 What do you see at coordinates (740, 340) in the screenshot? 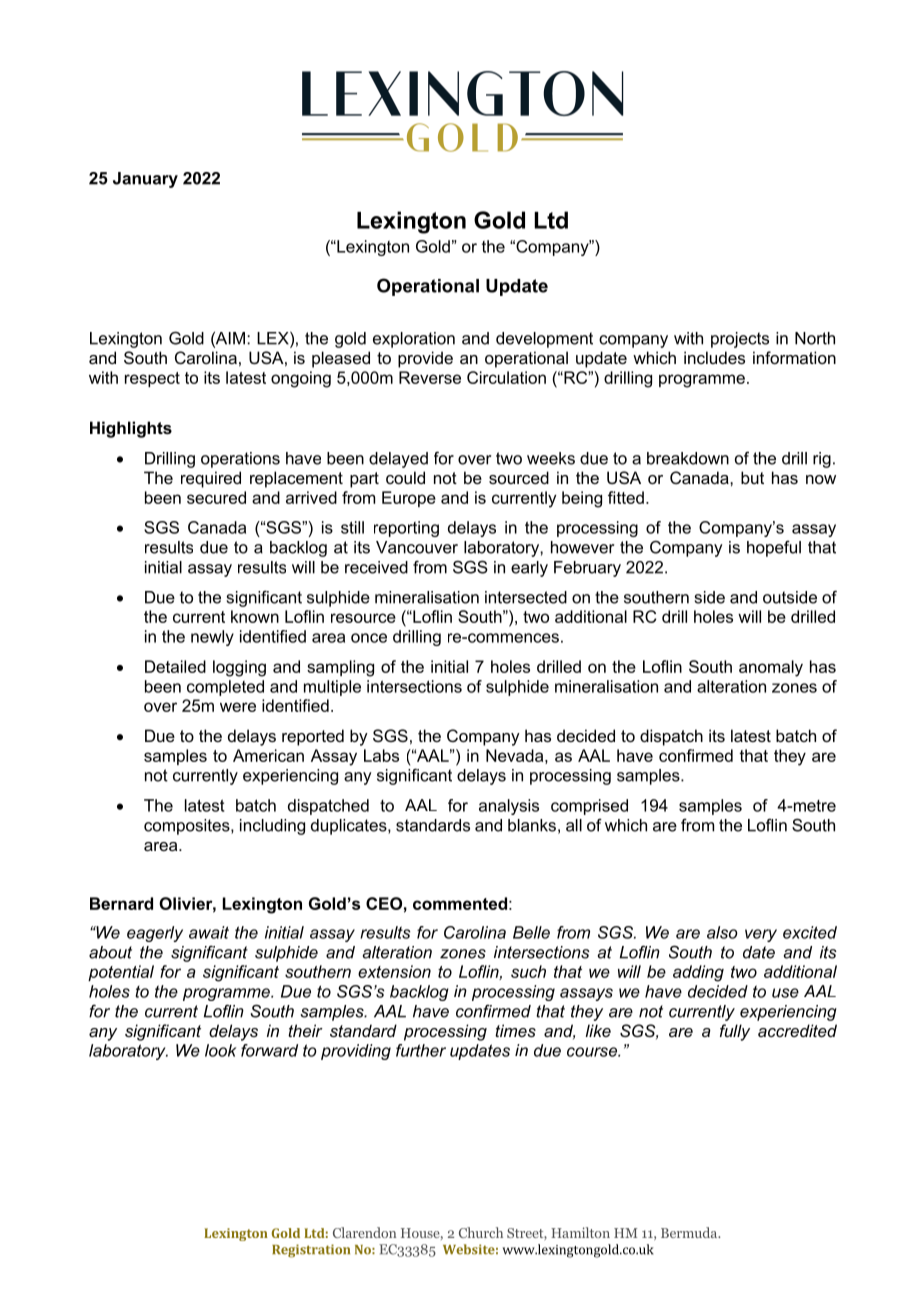
I see `projects` at bounding box center [740, 340].
